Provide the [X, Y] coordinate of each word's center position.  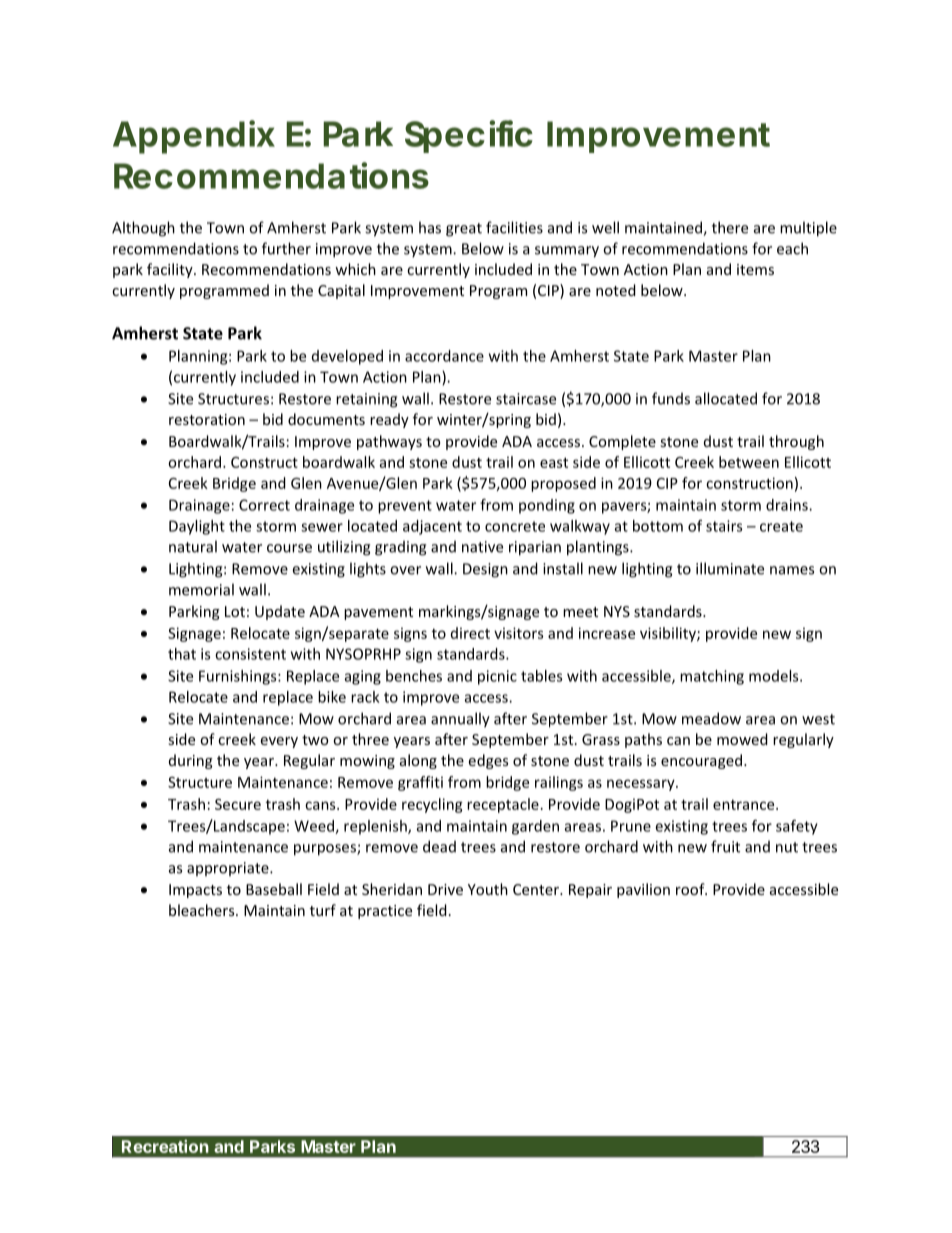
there [730, 227]
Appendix [193, 137]
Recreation [165, 1146]
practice [385, 912]
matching [712, 677]
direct [470, 633]
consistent [250, 654]
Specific [469, 136]
